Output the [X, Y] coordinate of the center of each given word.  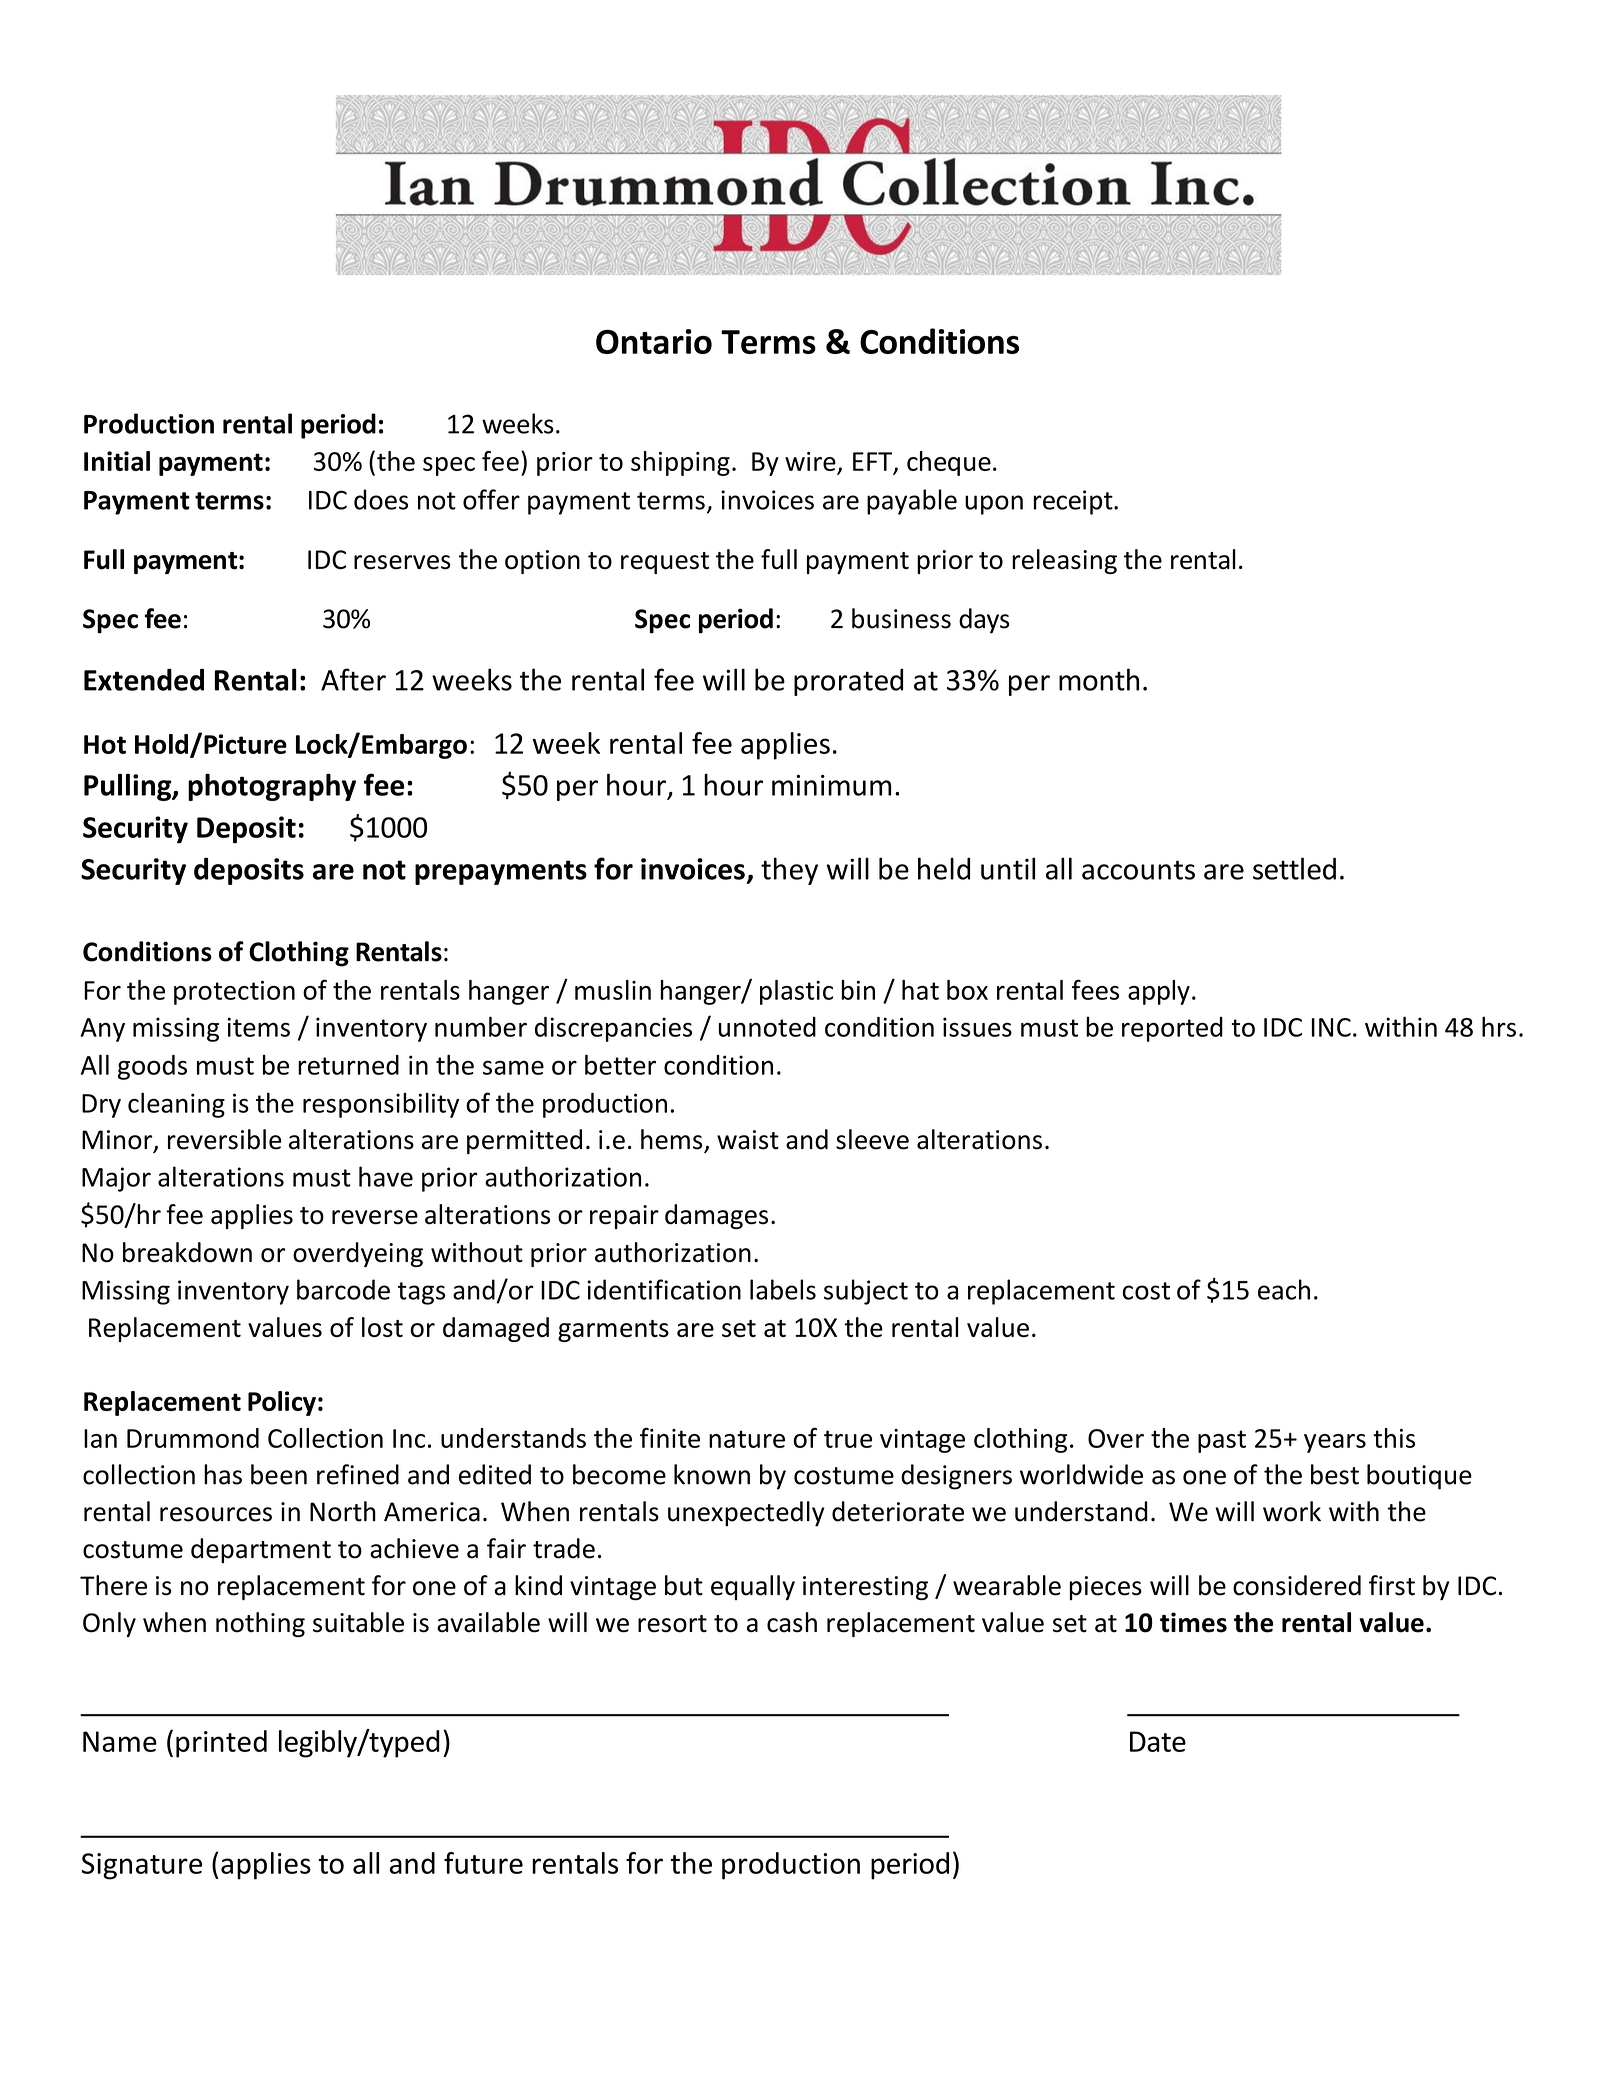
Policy [282, 1403]
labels [783, 1289]
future [483, 1863]
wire [810, 461]
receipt [1074, 502]
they [789, 871]
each [1284, 1289]
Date [1158, 1741]
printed [221, 1744]
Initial [117, 461]
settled [1294, 868]
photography [272, 787]
